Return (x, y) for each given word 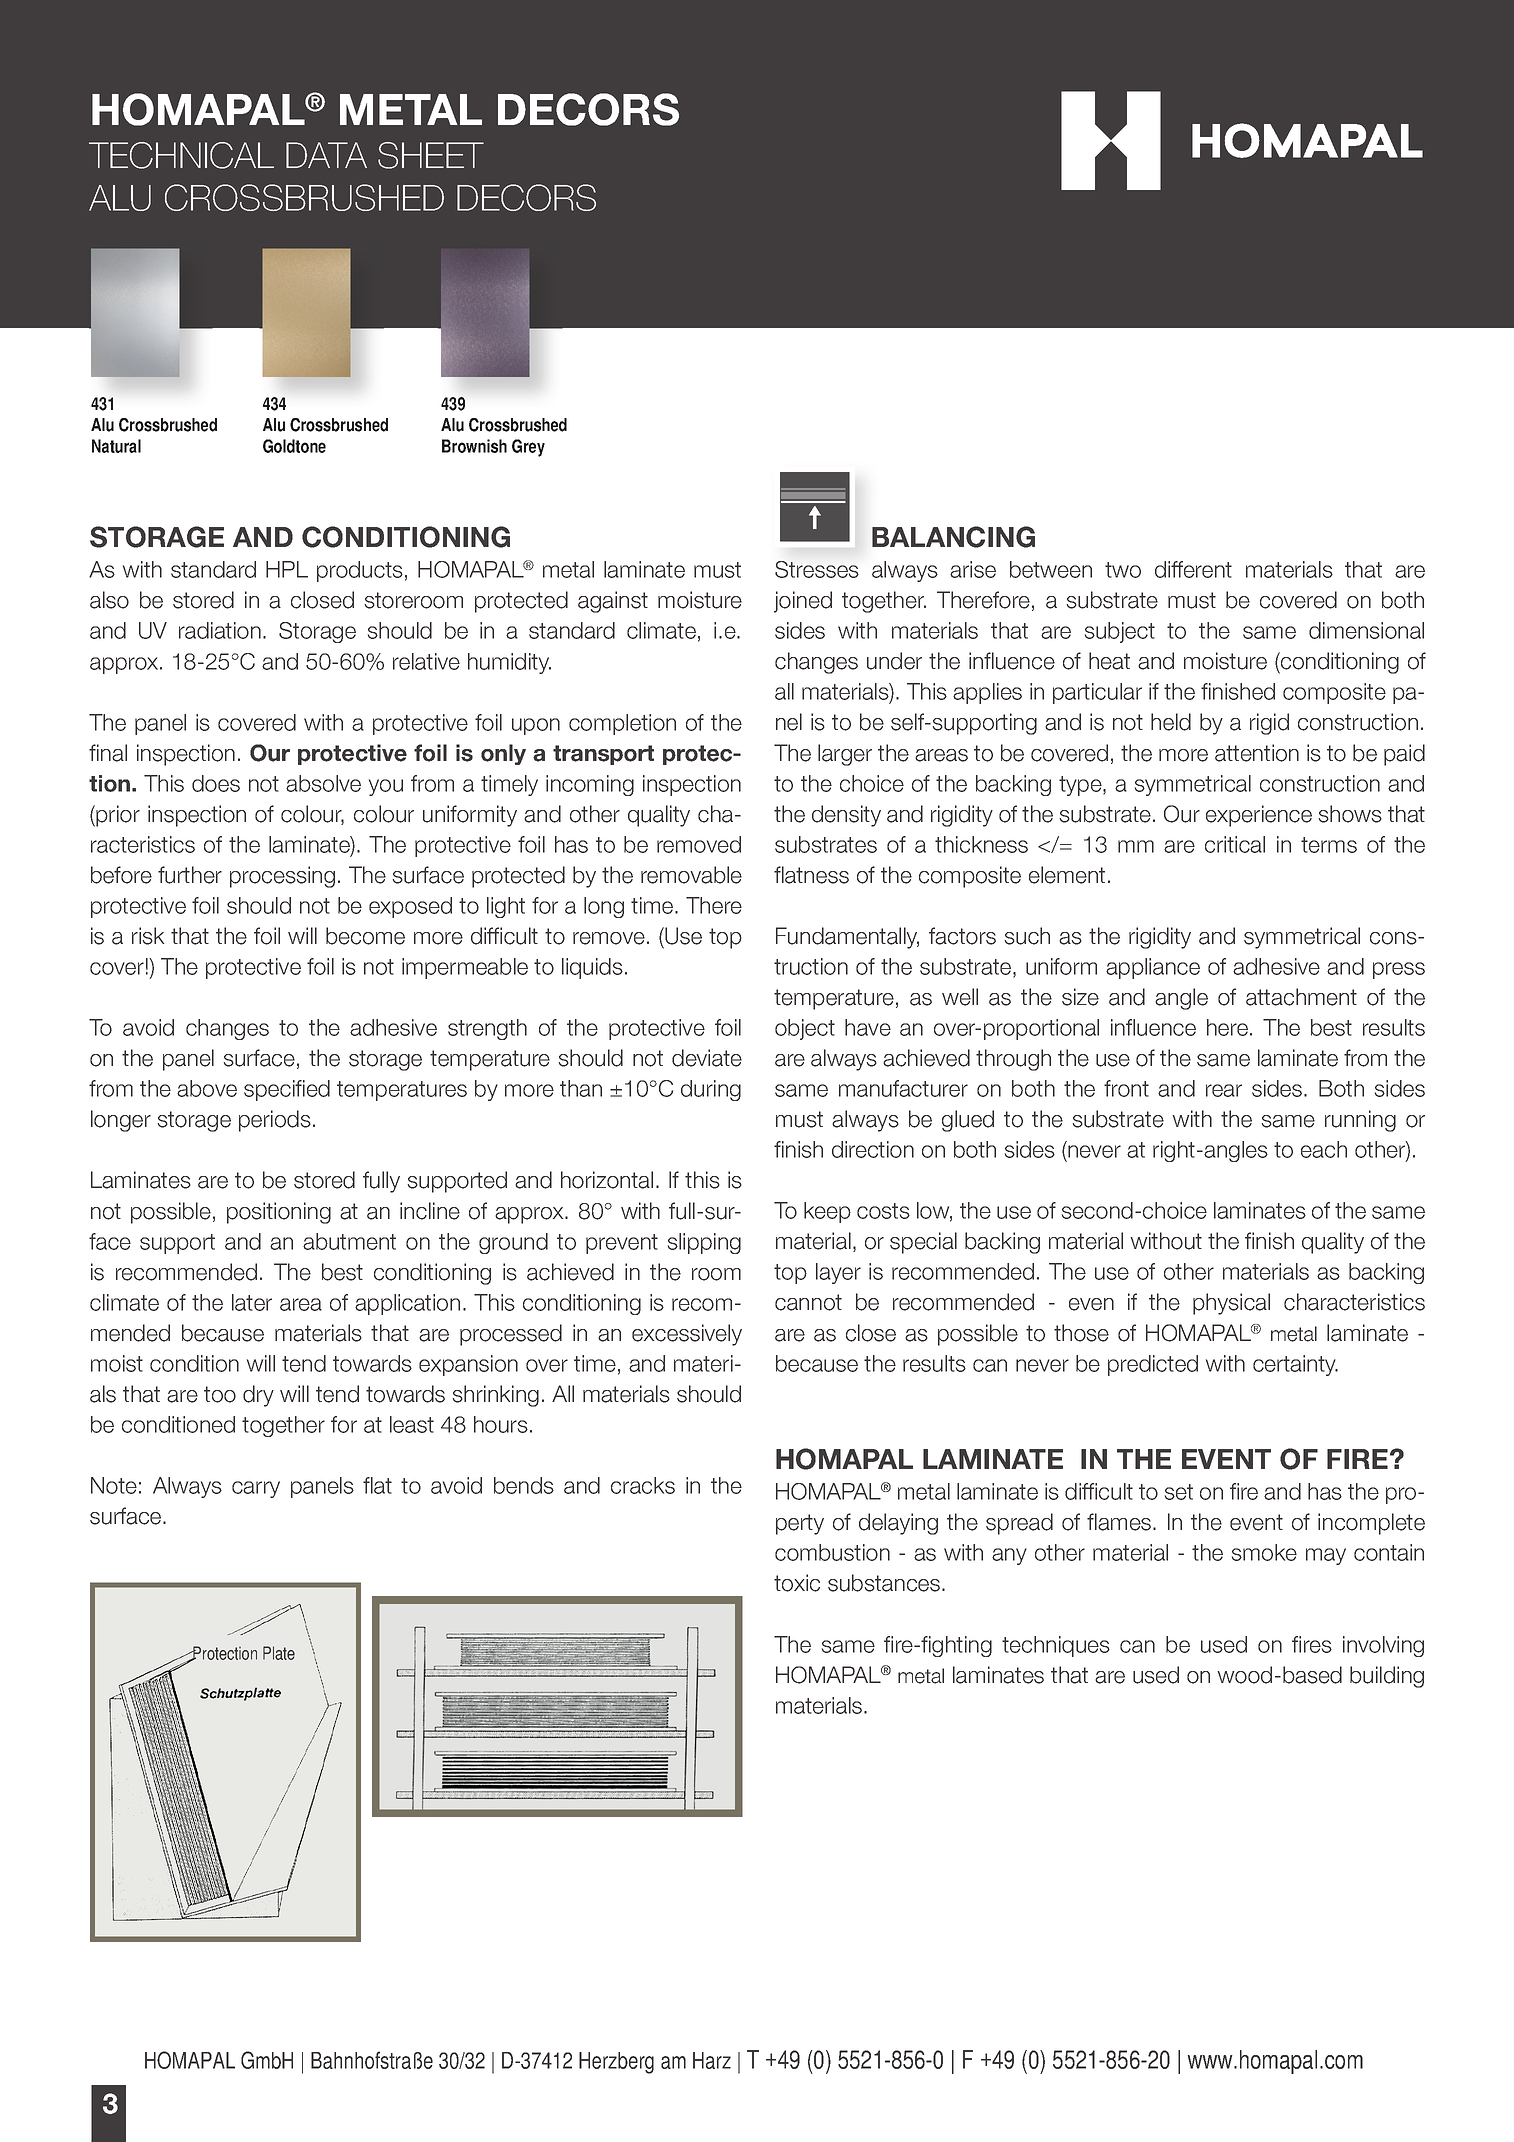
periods (275, 1121)
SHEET (431, 155)
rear (1224, 1090)
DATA (326, 155)
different (1193, 569)
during (711, 1090)
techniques (1056, 1646)
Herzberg (616, 2063)
